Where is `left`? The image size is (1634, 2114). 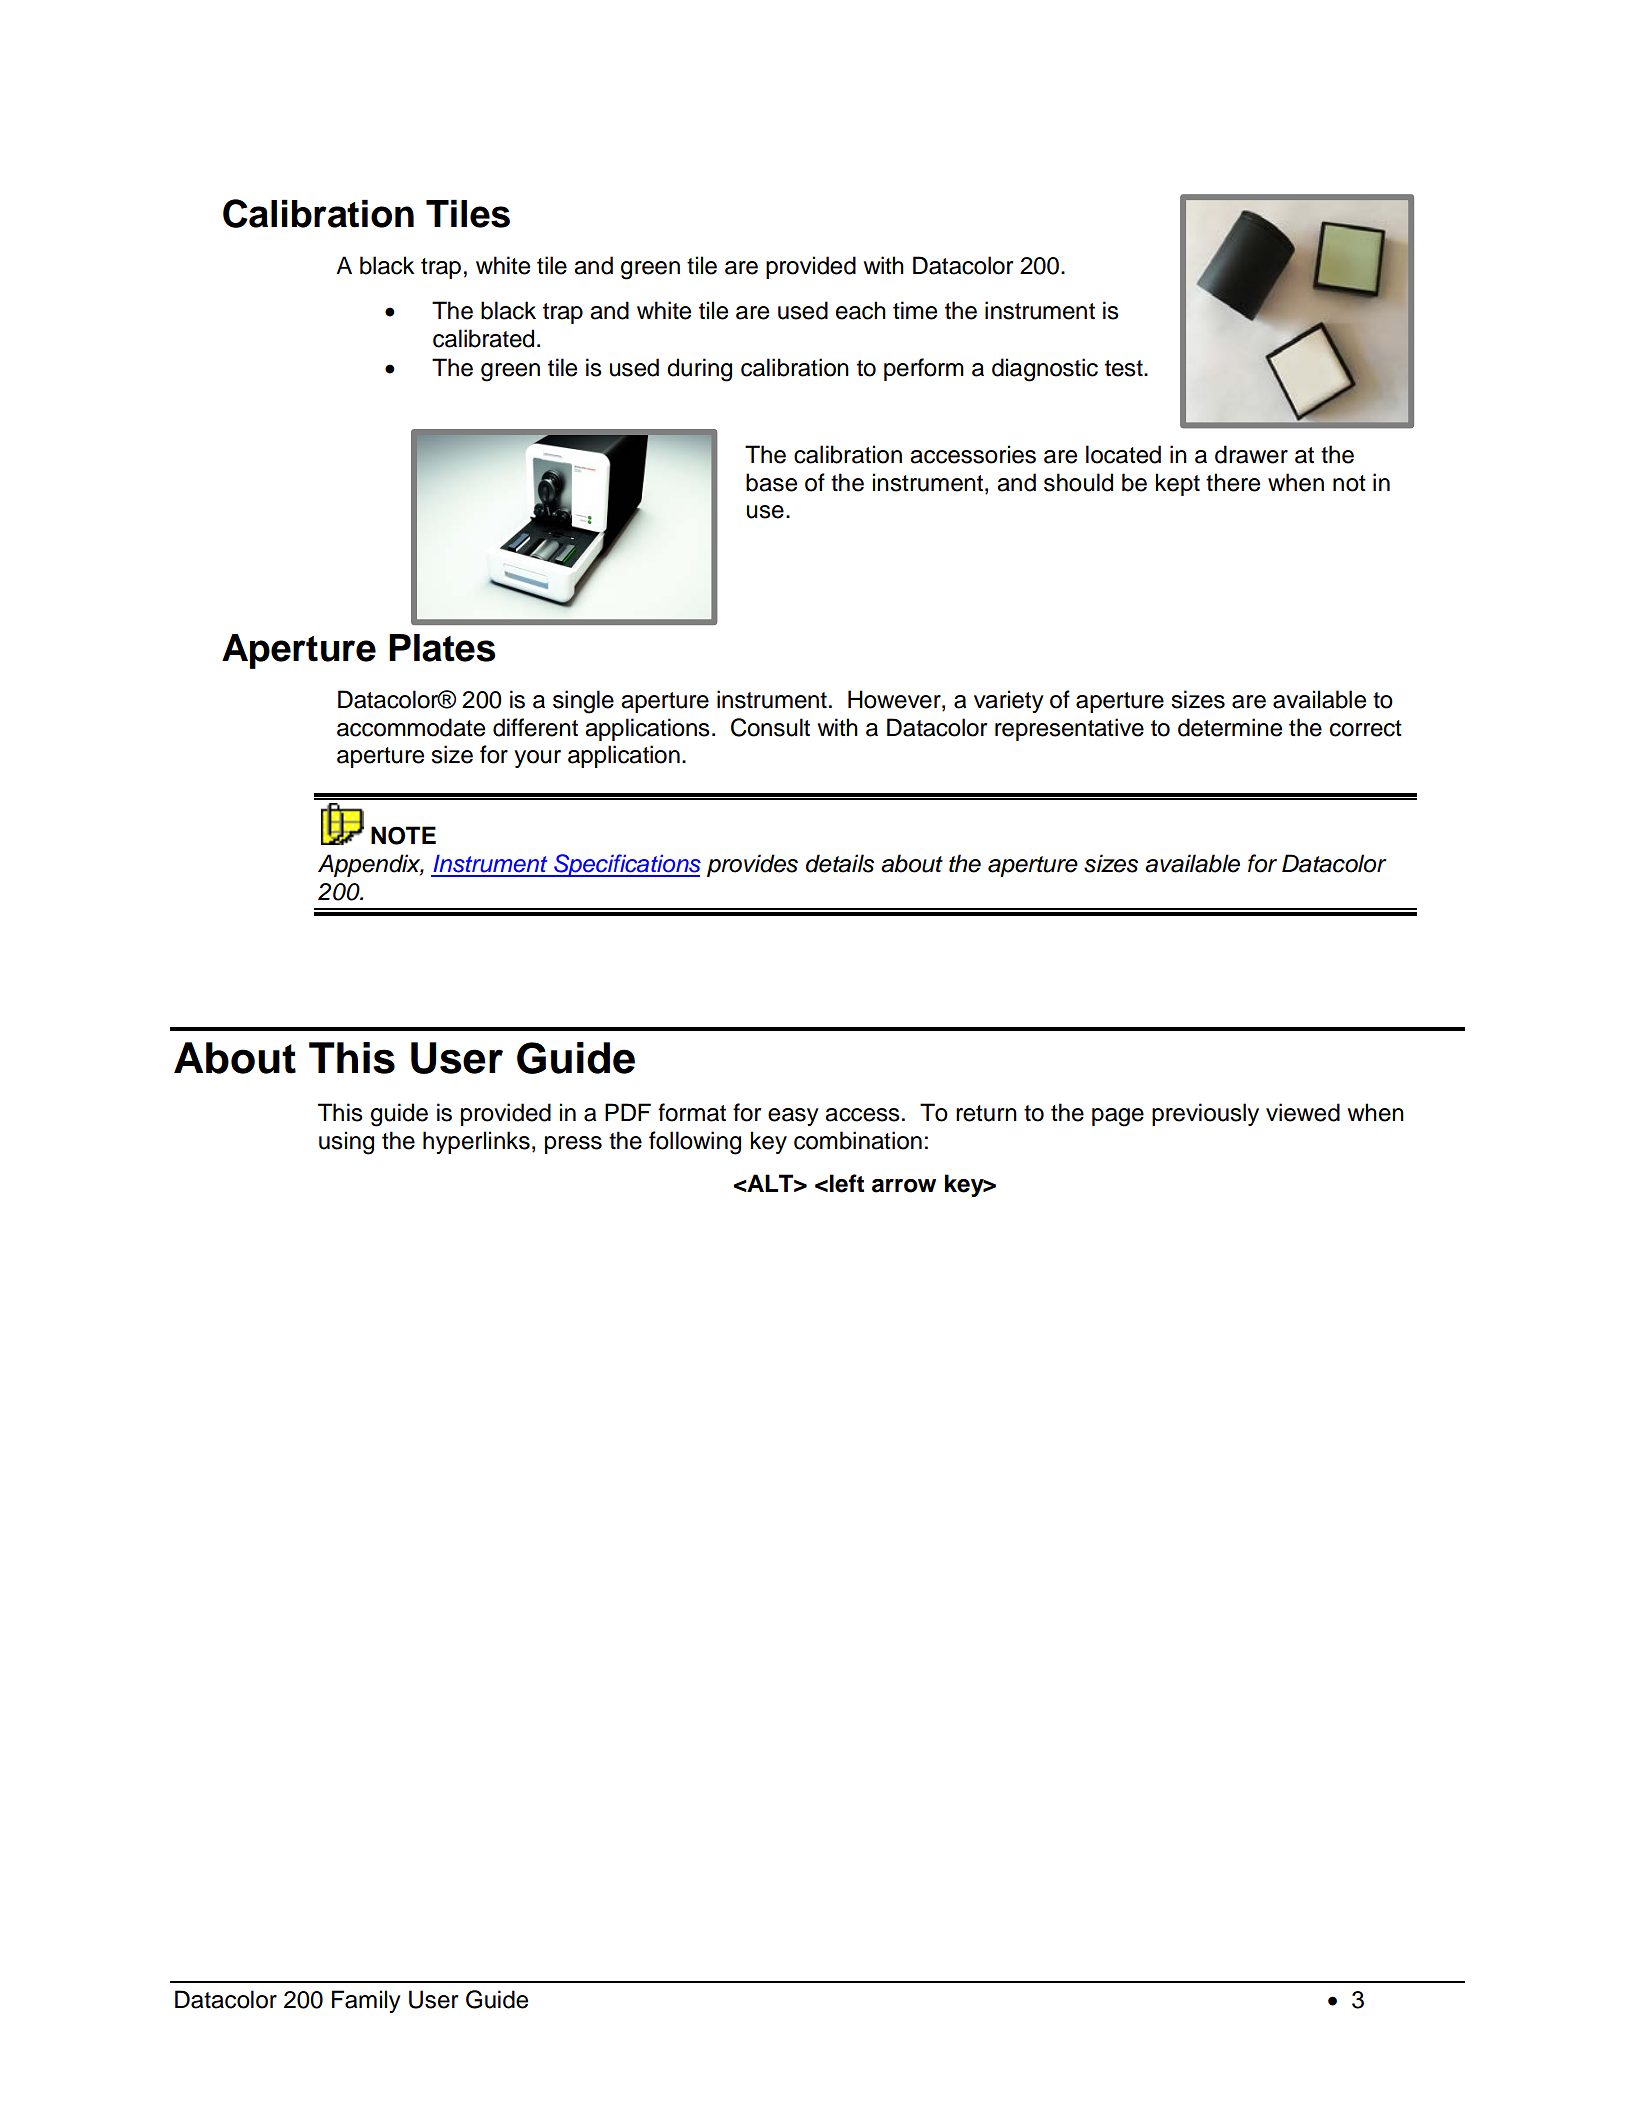
left is located at coordinates (847, 1183).
